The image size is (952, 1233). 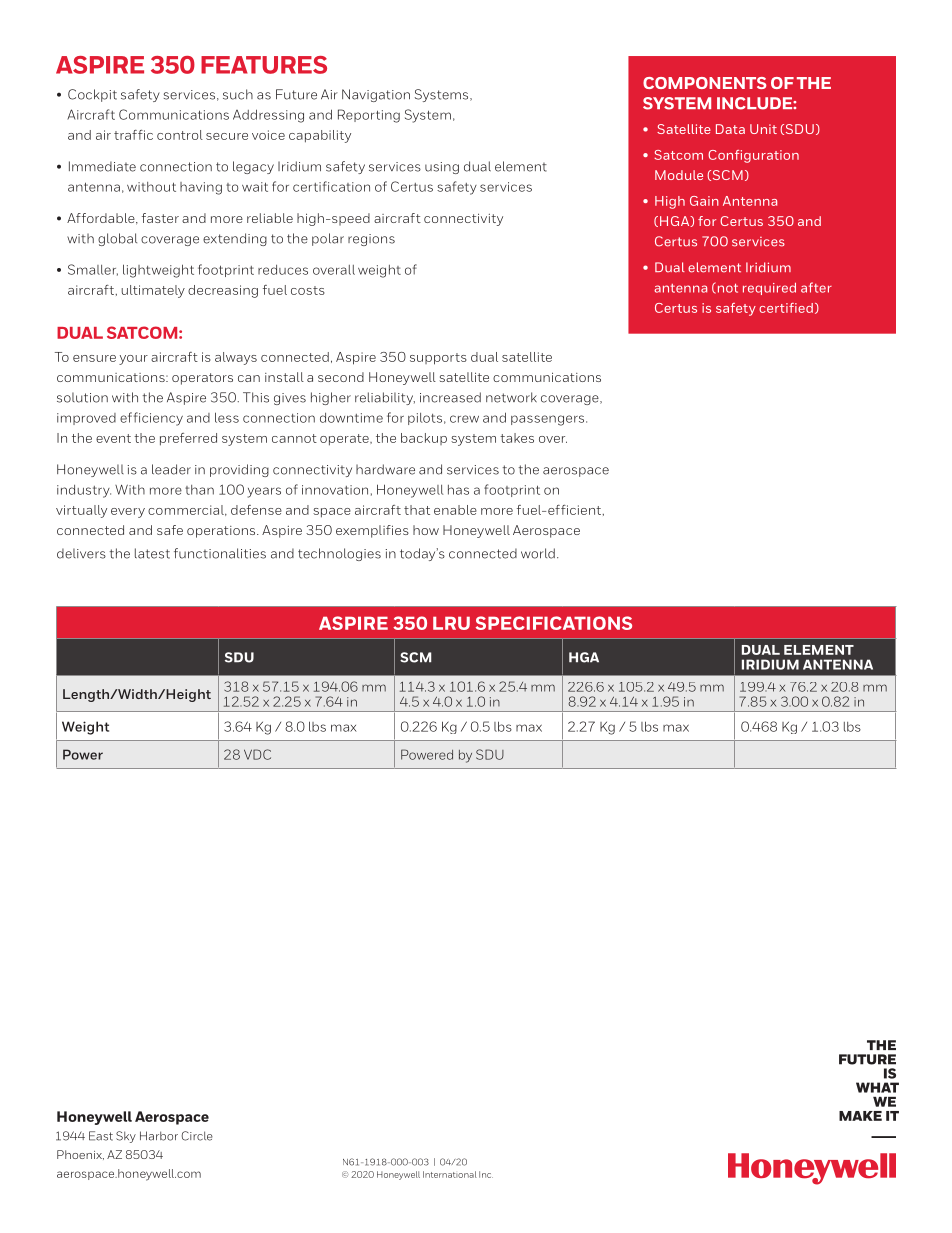 What do you see at coordinates (705, 83) in the screenshot?
I see `COMPONENTS` at bounding box center [705, 83].
